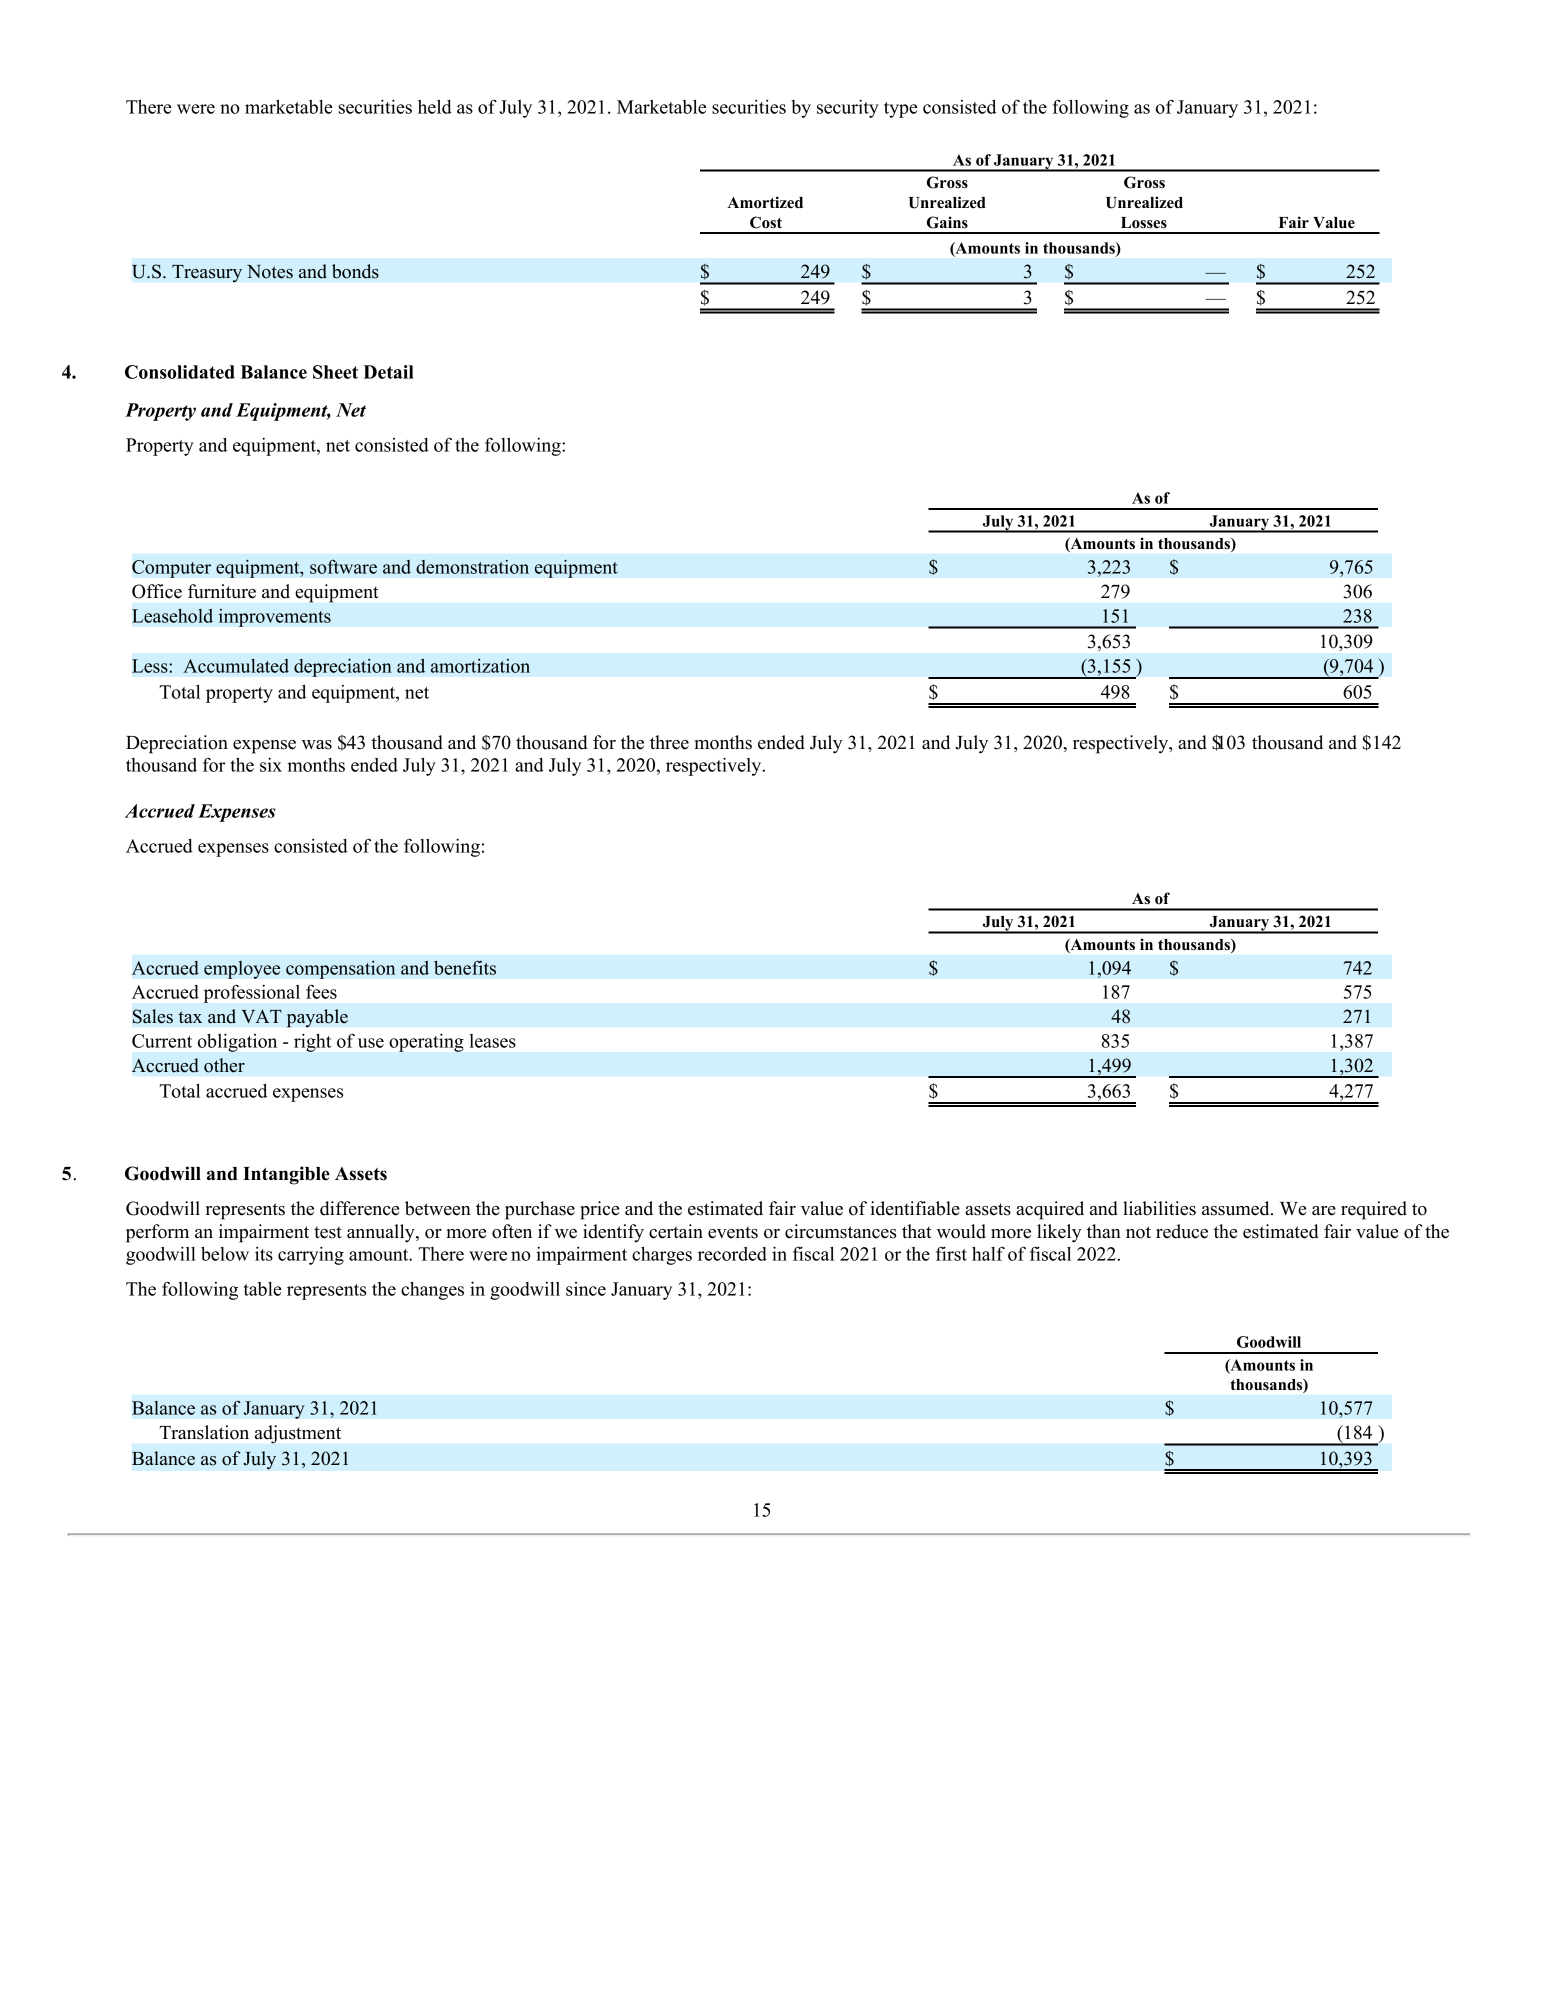 Image resolution: width=1554 pixels, height=2011 pixels. What do you see at coordinates (480, 666) in the screenshot?
I see `amortization` at bounding box center [480, 666].
